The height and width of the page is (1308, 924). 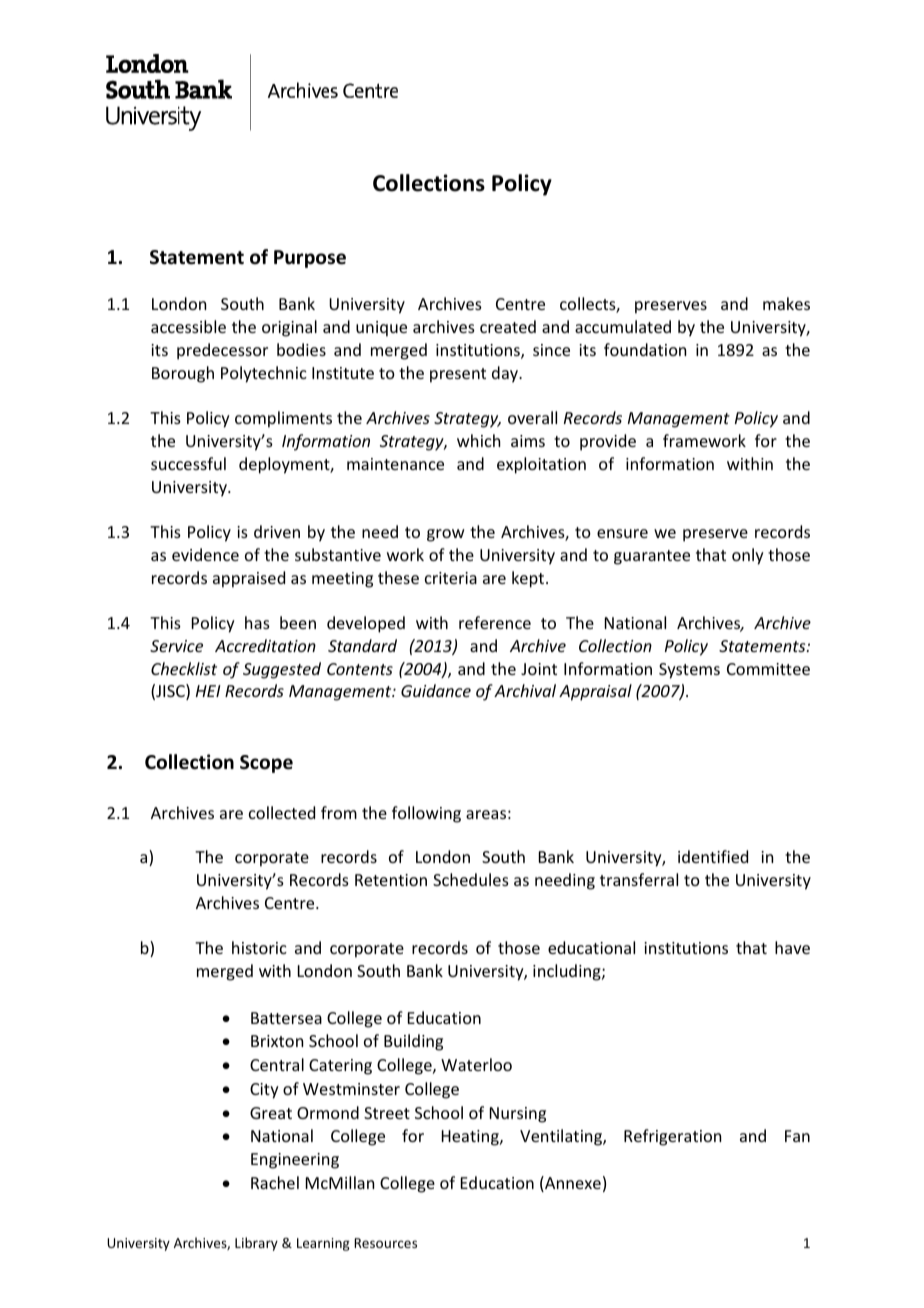 I want to click on original, so click(x=289, y=328).
